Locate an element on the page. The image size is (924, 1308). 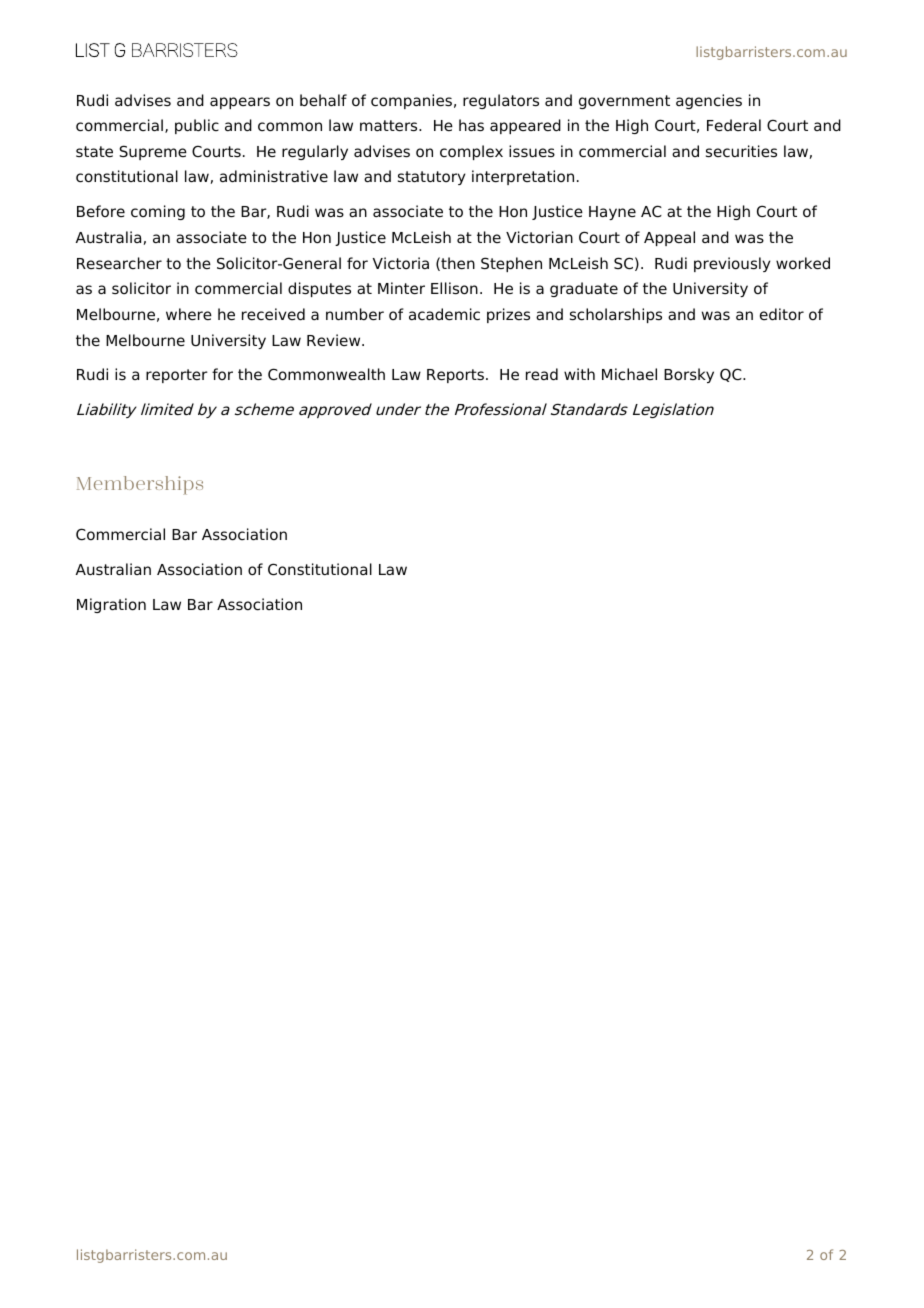
Michael is located at coordinates (629, 374).
